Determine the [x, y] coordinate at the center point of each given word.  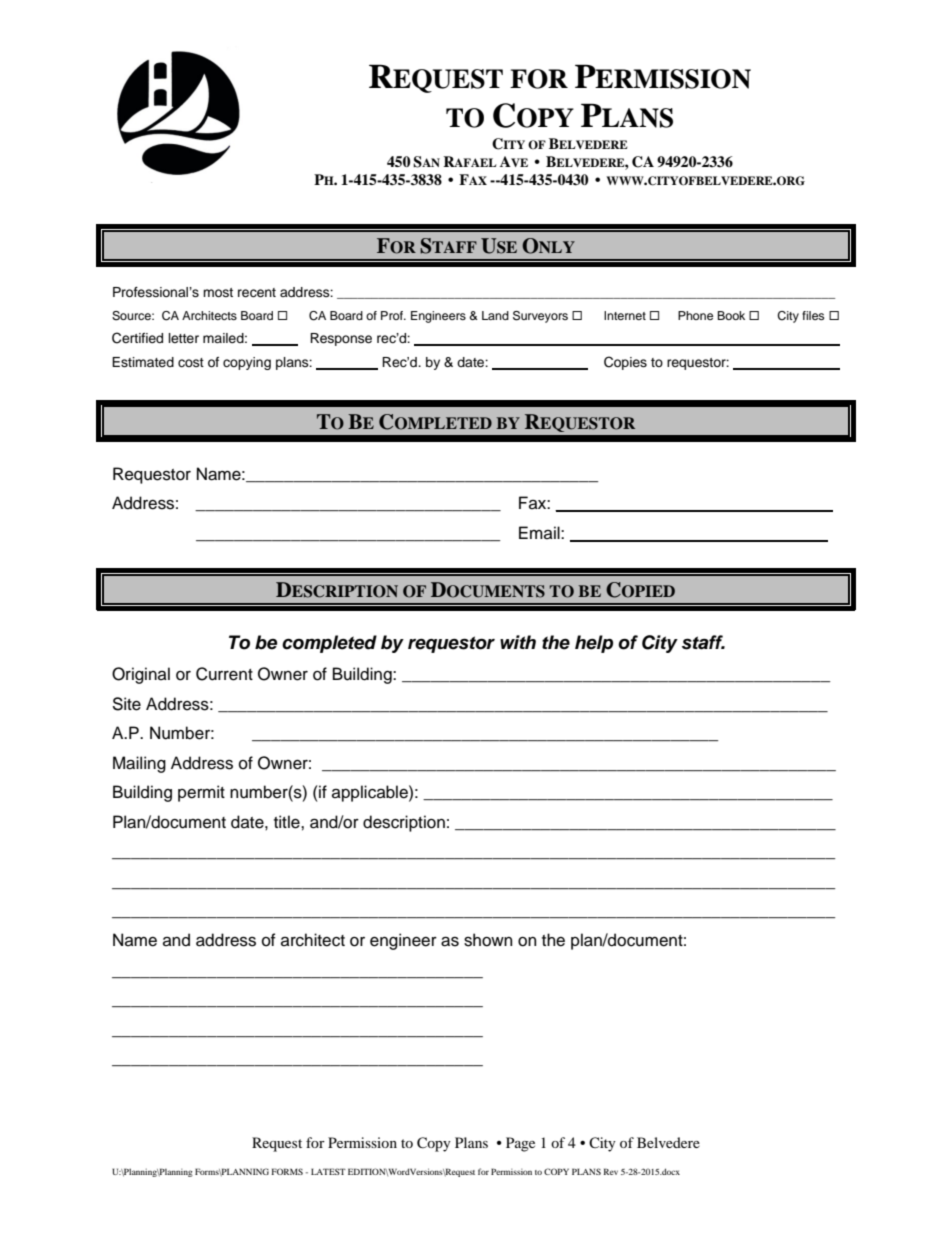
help [594, 644]
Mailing [139, 764]
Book [731, 315]
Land [495, 315]
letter [184, 338]
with [518, 642]
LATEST [328, 1171]
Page [520, 1144]
